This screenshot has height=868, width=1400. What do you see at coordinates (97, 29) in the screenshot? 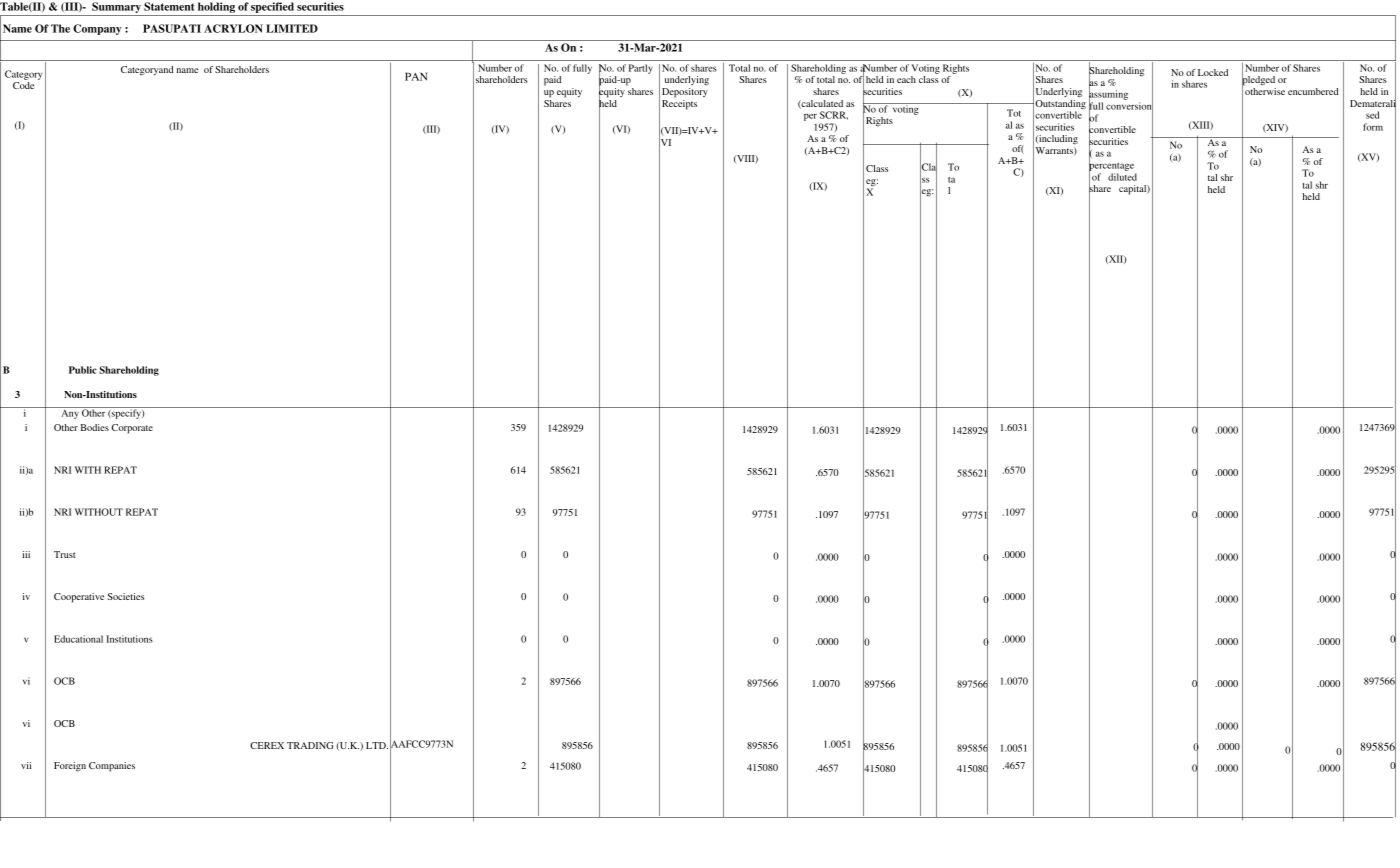
I see `Company` at bounding box center [97, 29].
